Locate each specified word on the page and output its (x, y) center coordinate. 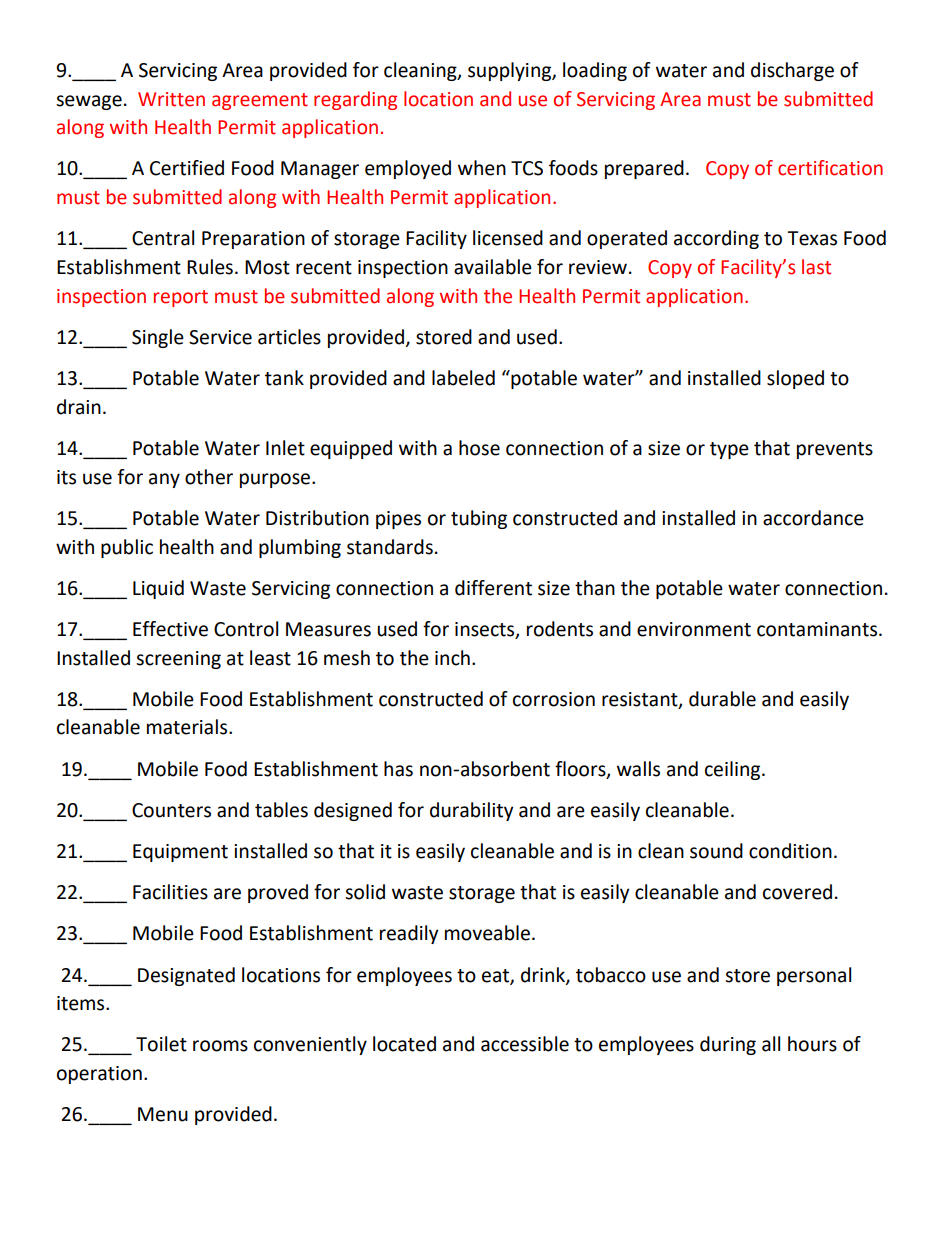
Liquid (158, 589)
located (404, 1044)
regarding (355, 100)
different (493, 588)
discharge (792, 71)
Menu (163, 1114)
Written (171, 99)
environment (694, 629)
